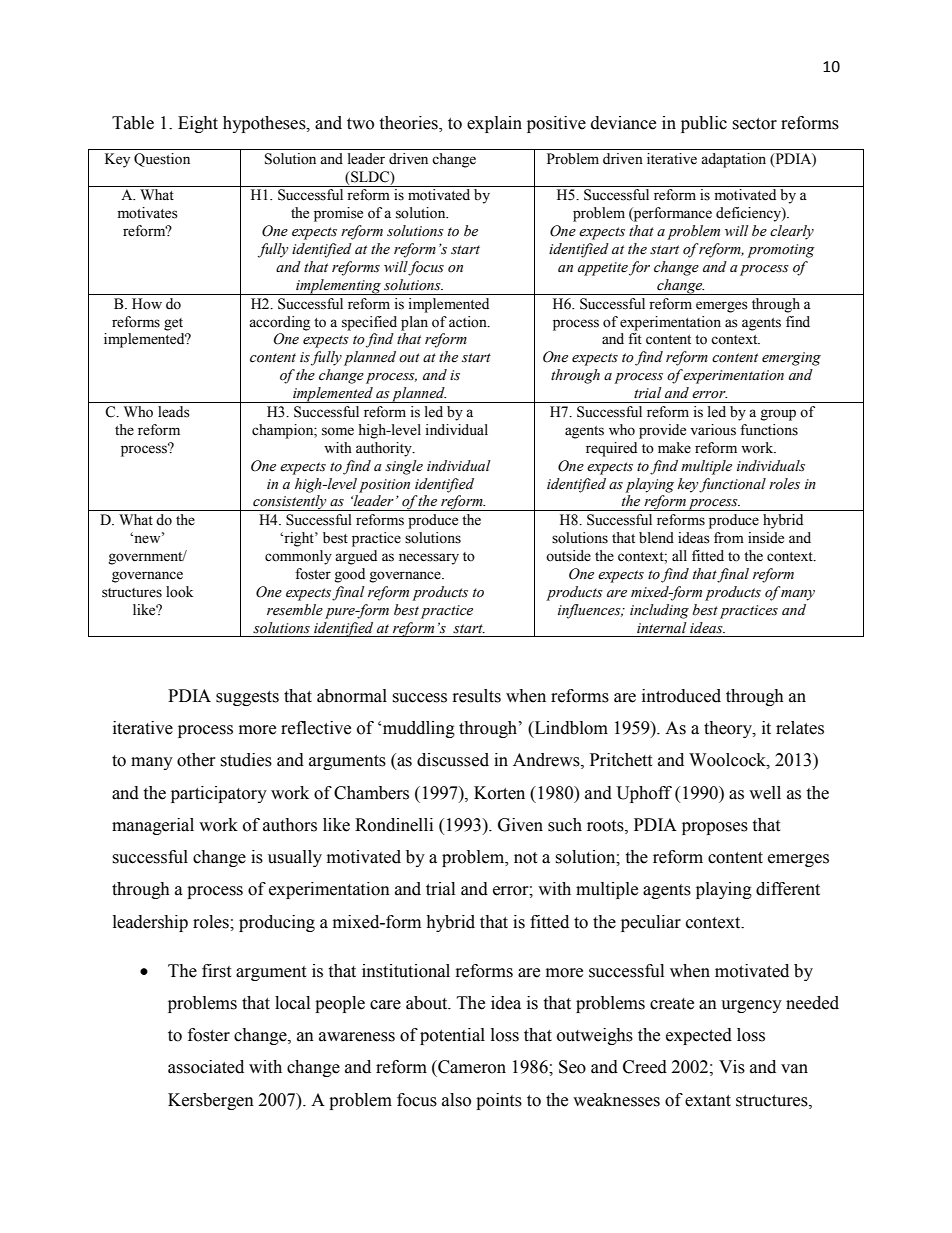 This screenshot has width=952, height=1233. Describe the element at coordinates (733, 160) in the screenshot. I see `adaptation` at that location.
